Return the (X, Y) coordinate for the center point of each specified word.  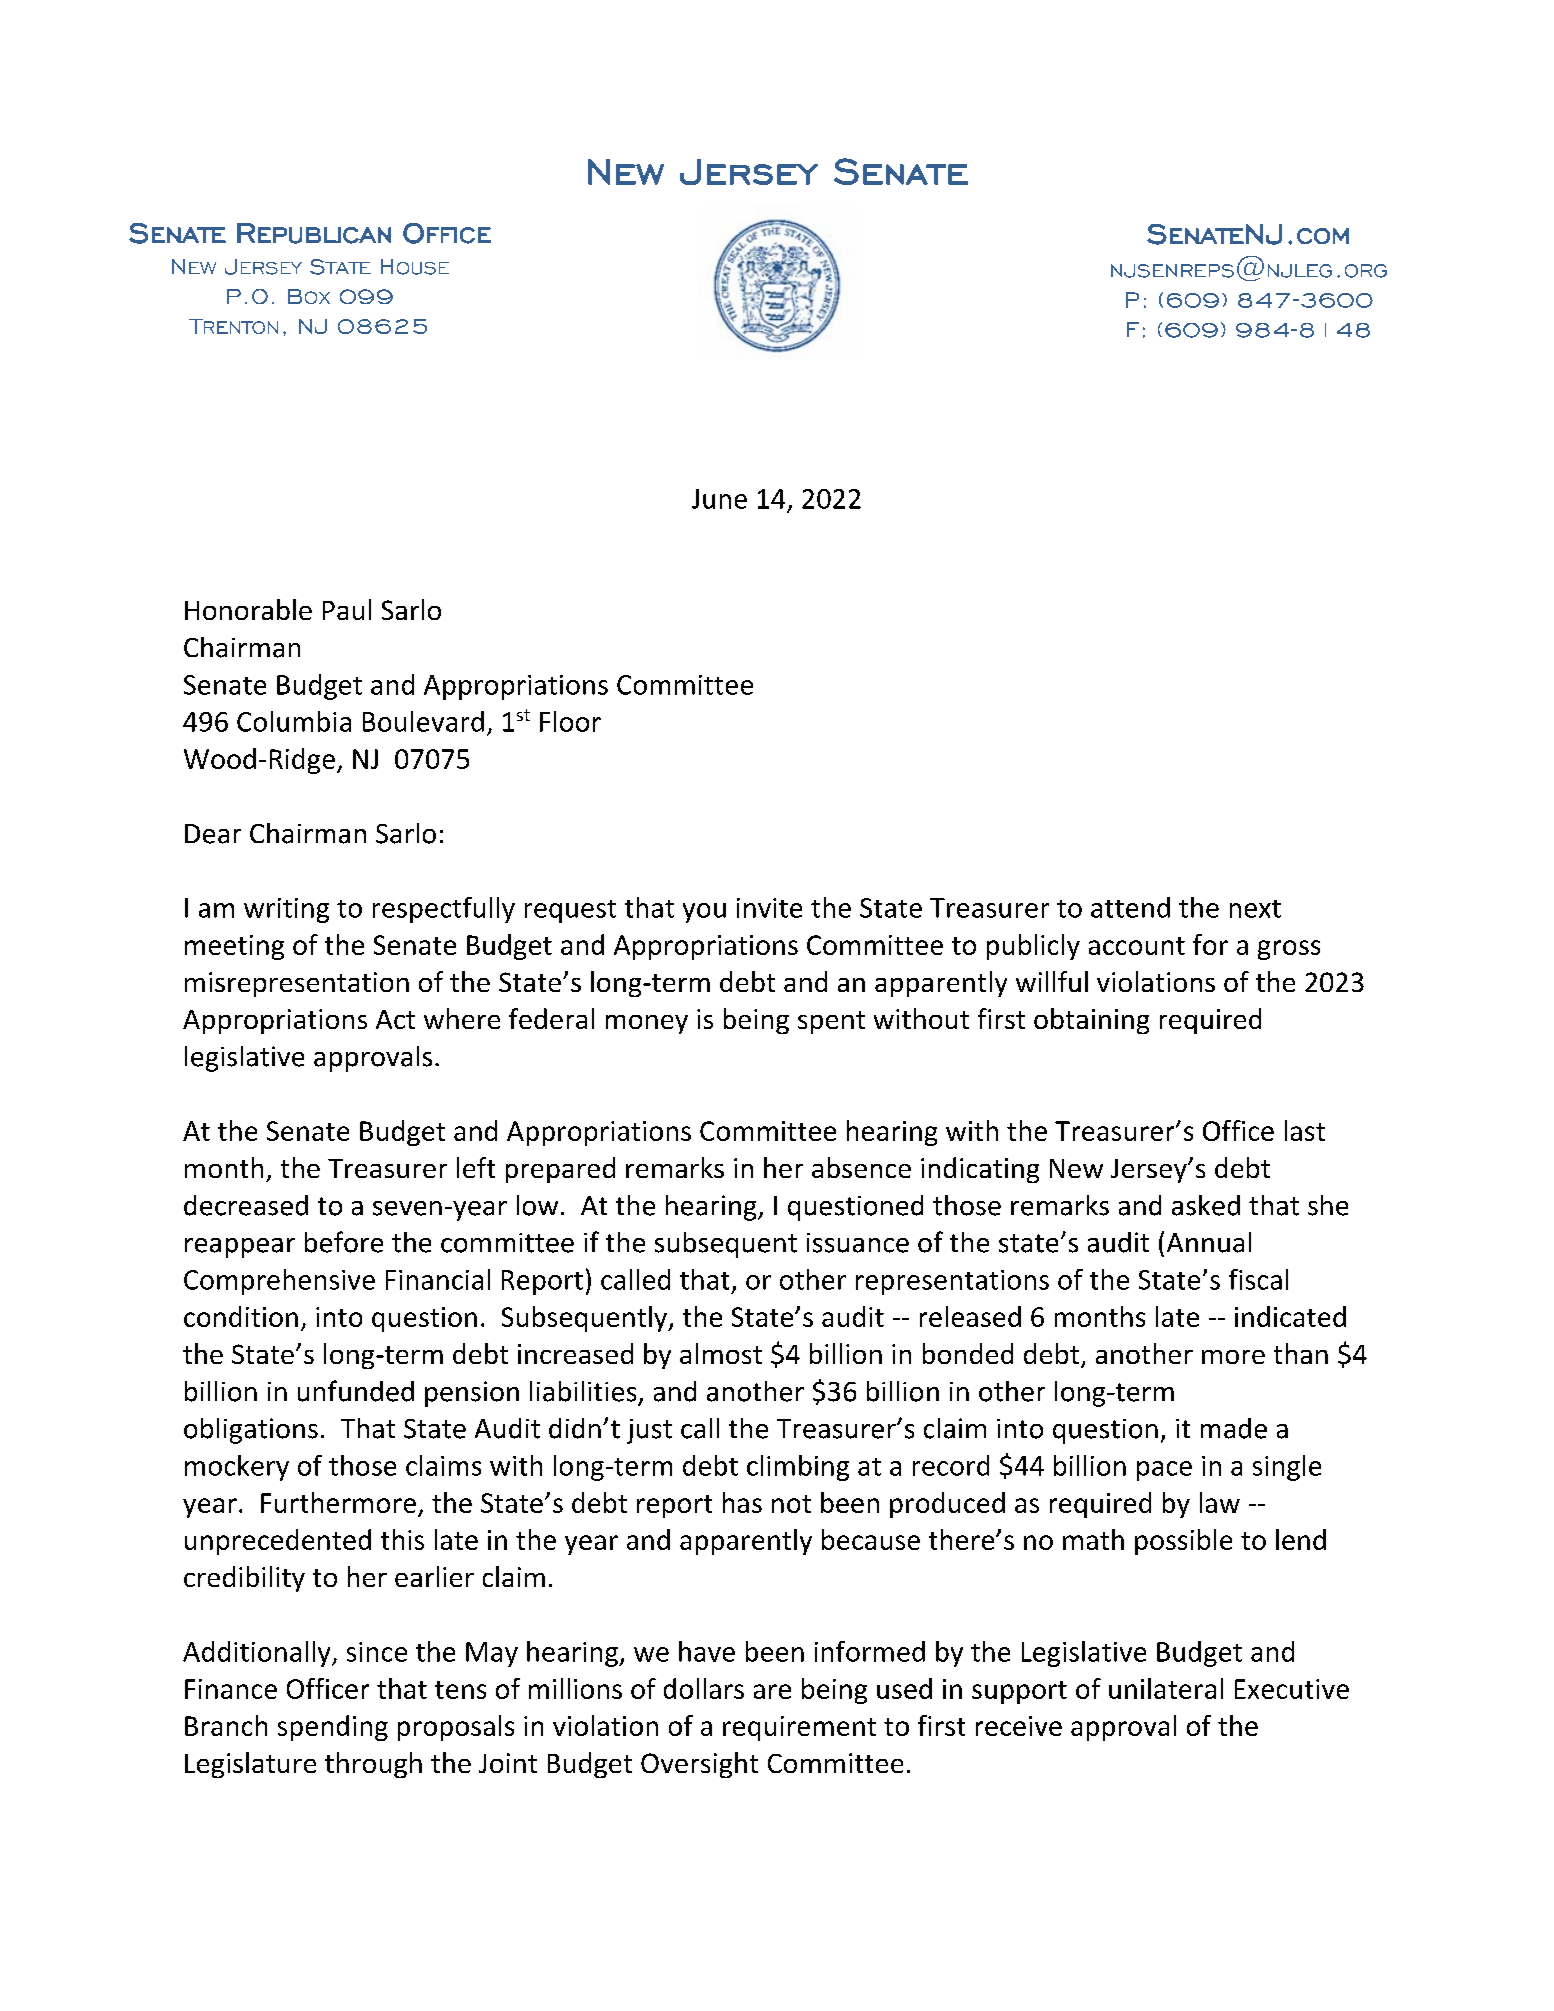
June (719, 499)
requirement (799, 1728)
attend (1130, 907)
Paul (347, 609)
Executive (1292, 1689)
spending (333, 1728)
